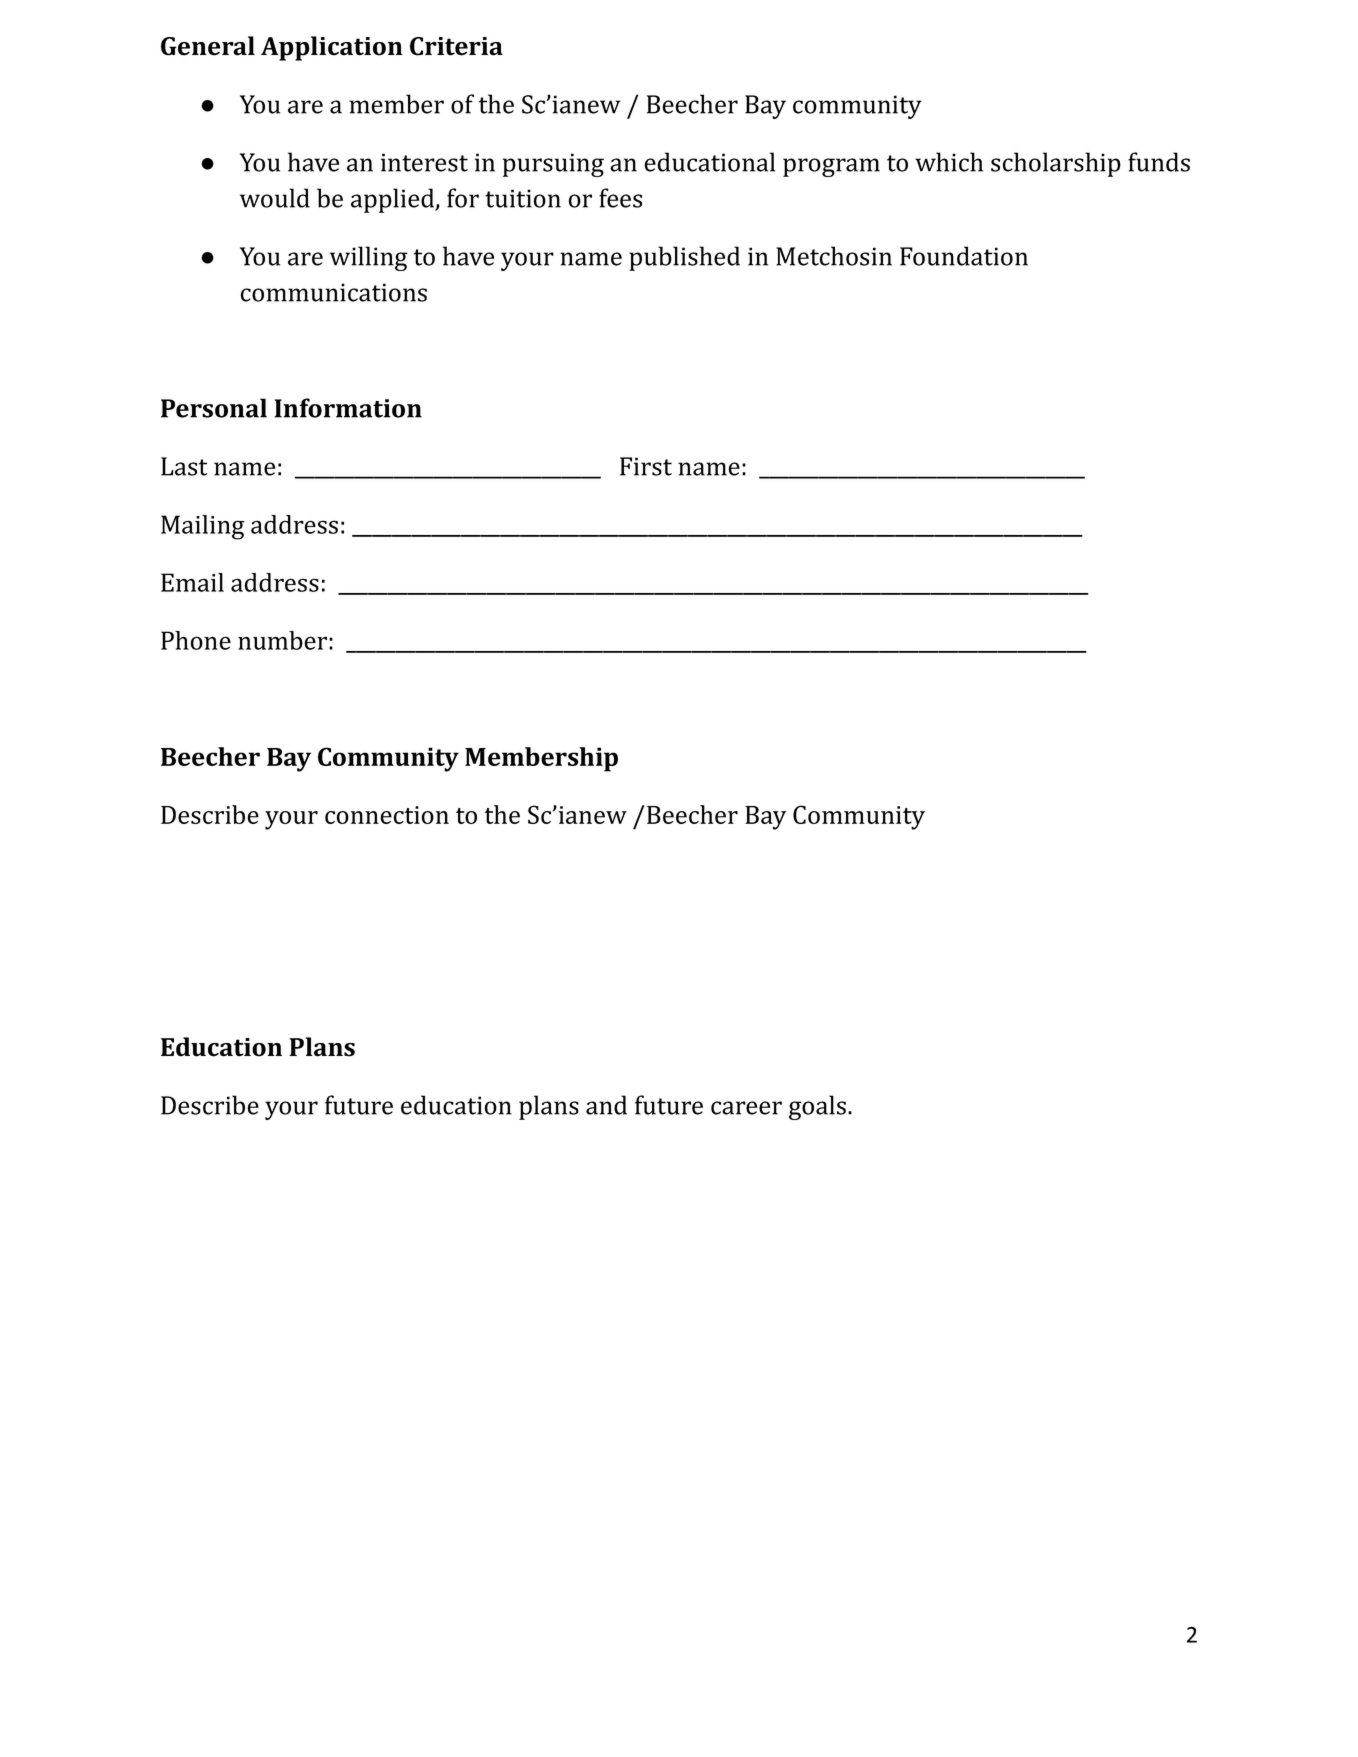 This image has height=1757, width=1358. Describe the element at coordinates (203, 527) in the image. I see `Mailing` at that location.
